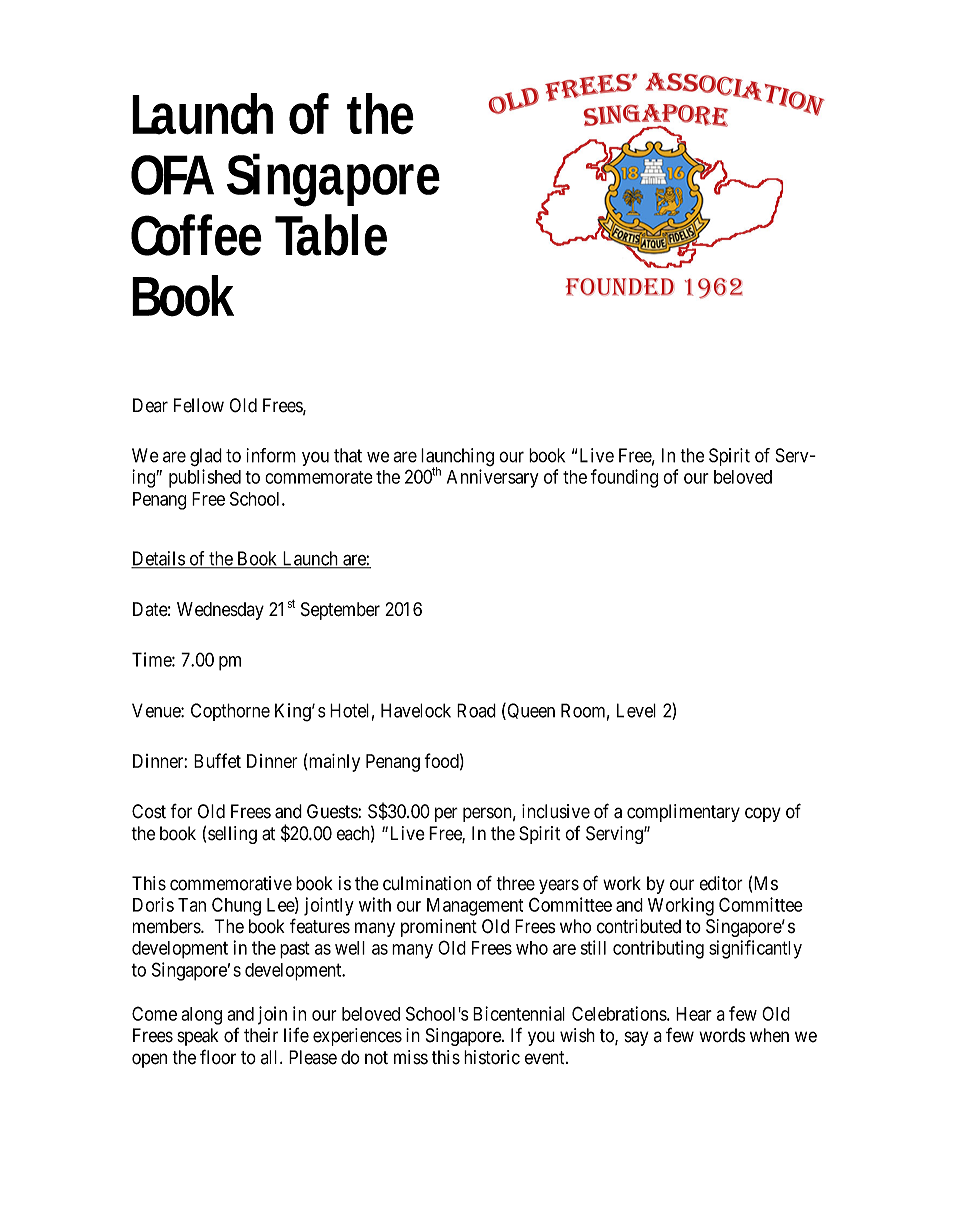 The image size is (953, 1232). Describe the element at coordinates (683, 813) in the screenshot. I see `complimentary` at that location.
